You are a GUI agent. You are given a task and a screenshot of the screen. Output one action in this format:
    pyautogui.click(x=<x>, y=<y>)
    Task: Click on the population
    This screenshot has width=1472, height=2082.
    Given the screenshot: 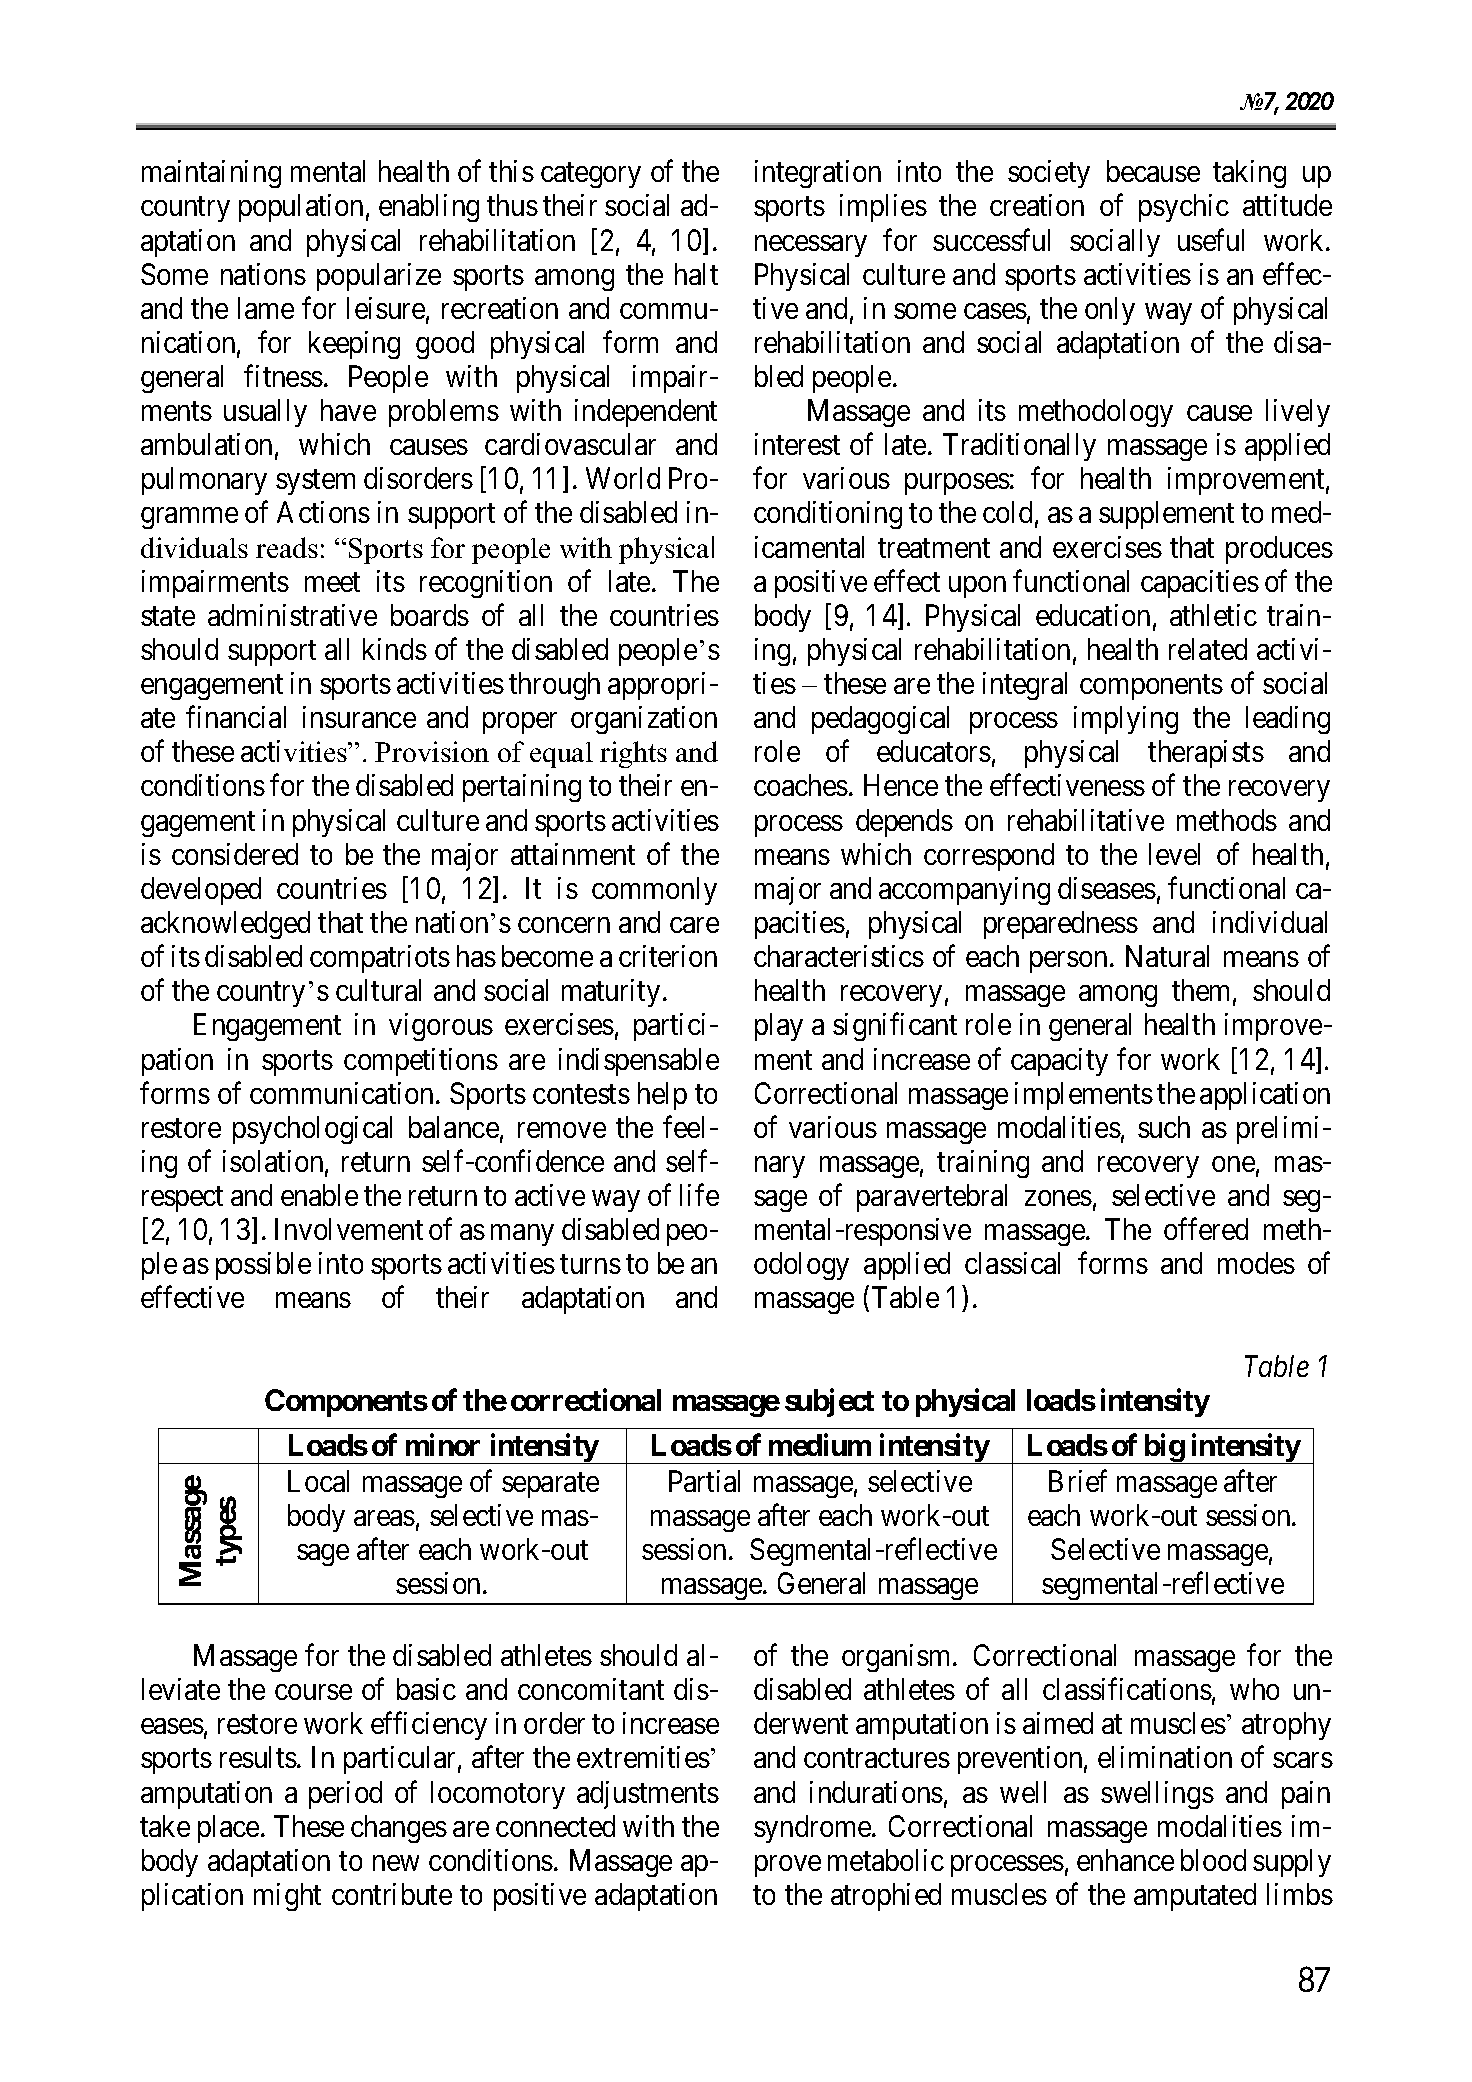 What is the action you would take?
    pyautogui.click(x=301, y=208)
